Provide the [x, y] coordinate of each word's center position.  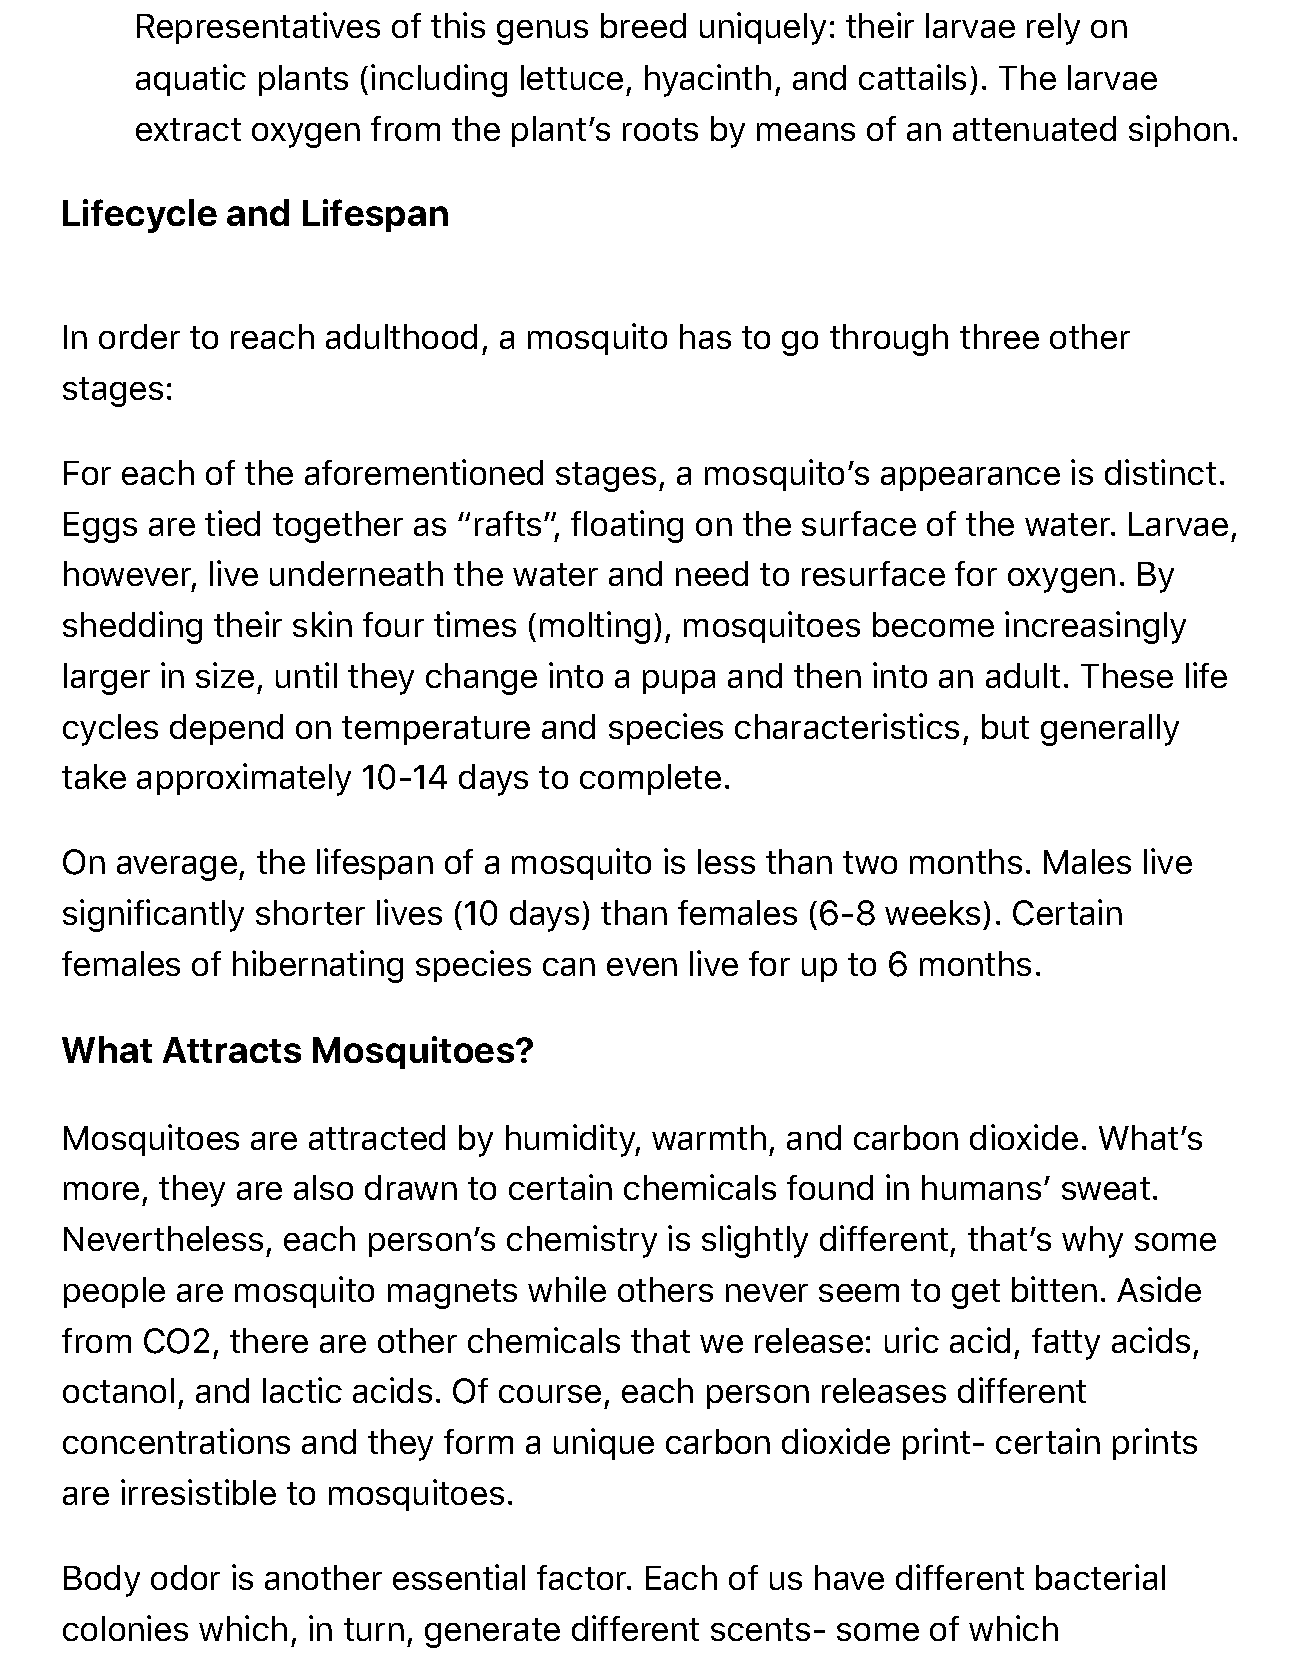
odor [185, 1577]
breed [643, 25]
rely [1053, 29]
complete [650, 779]
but [1005, 726]
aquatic [191, 80]
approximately [244, 779]
